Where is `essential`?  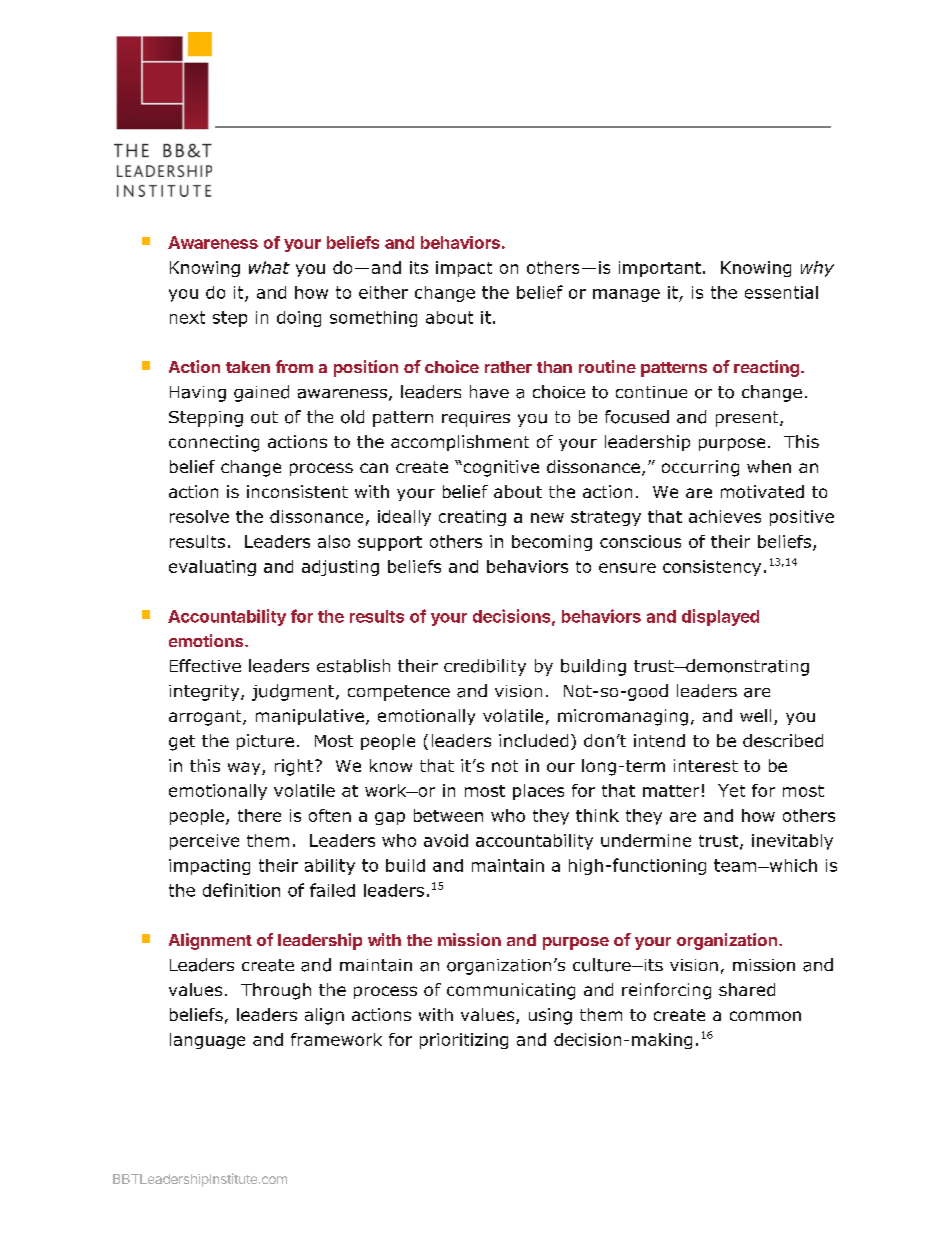 essential is located at coordinates (781, 292).
